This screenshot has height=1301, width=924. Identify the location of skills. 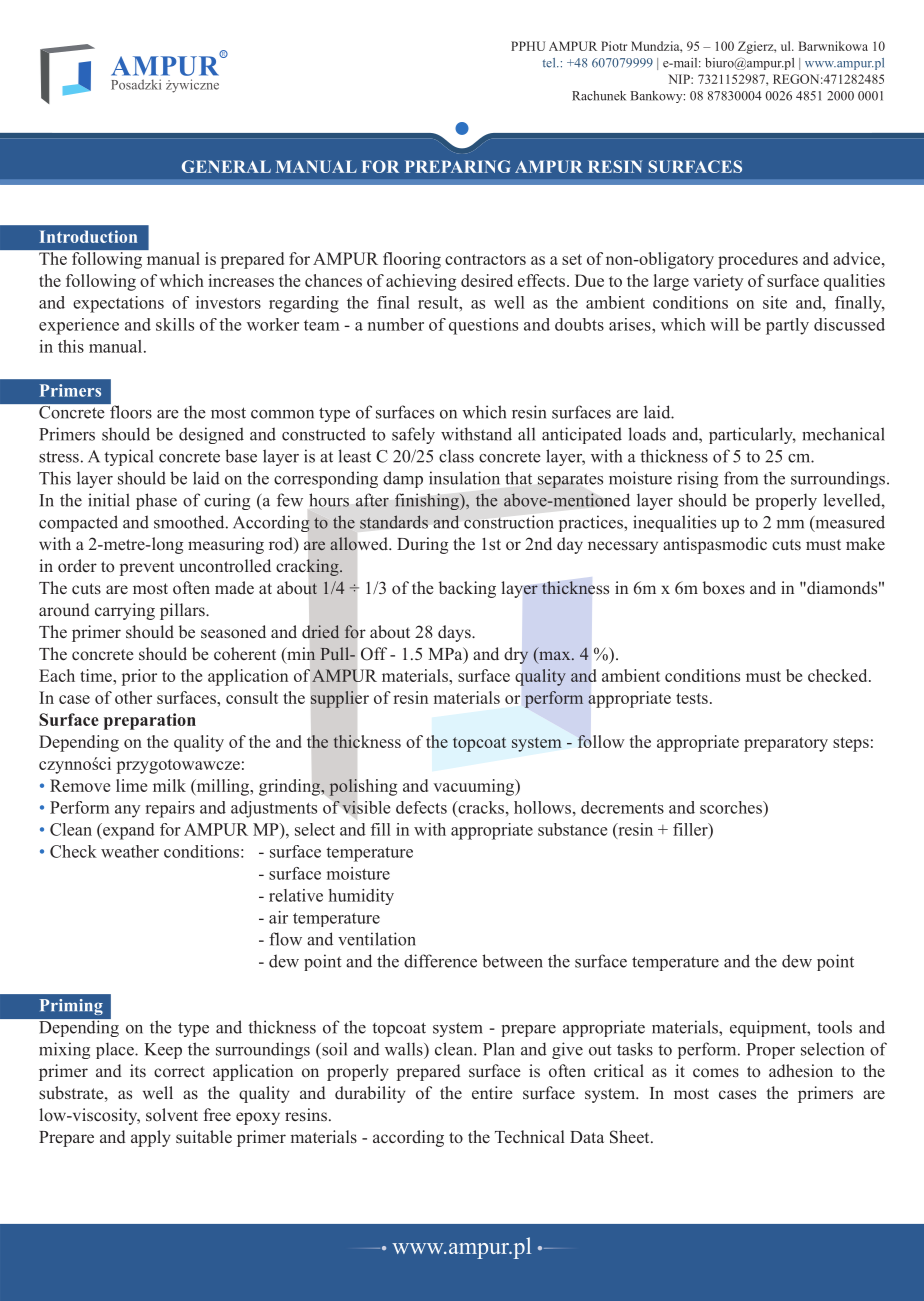
(175, 324).
